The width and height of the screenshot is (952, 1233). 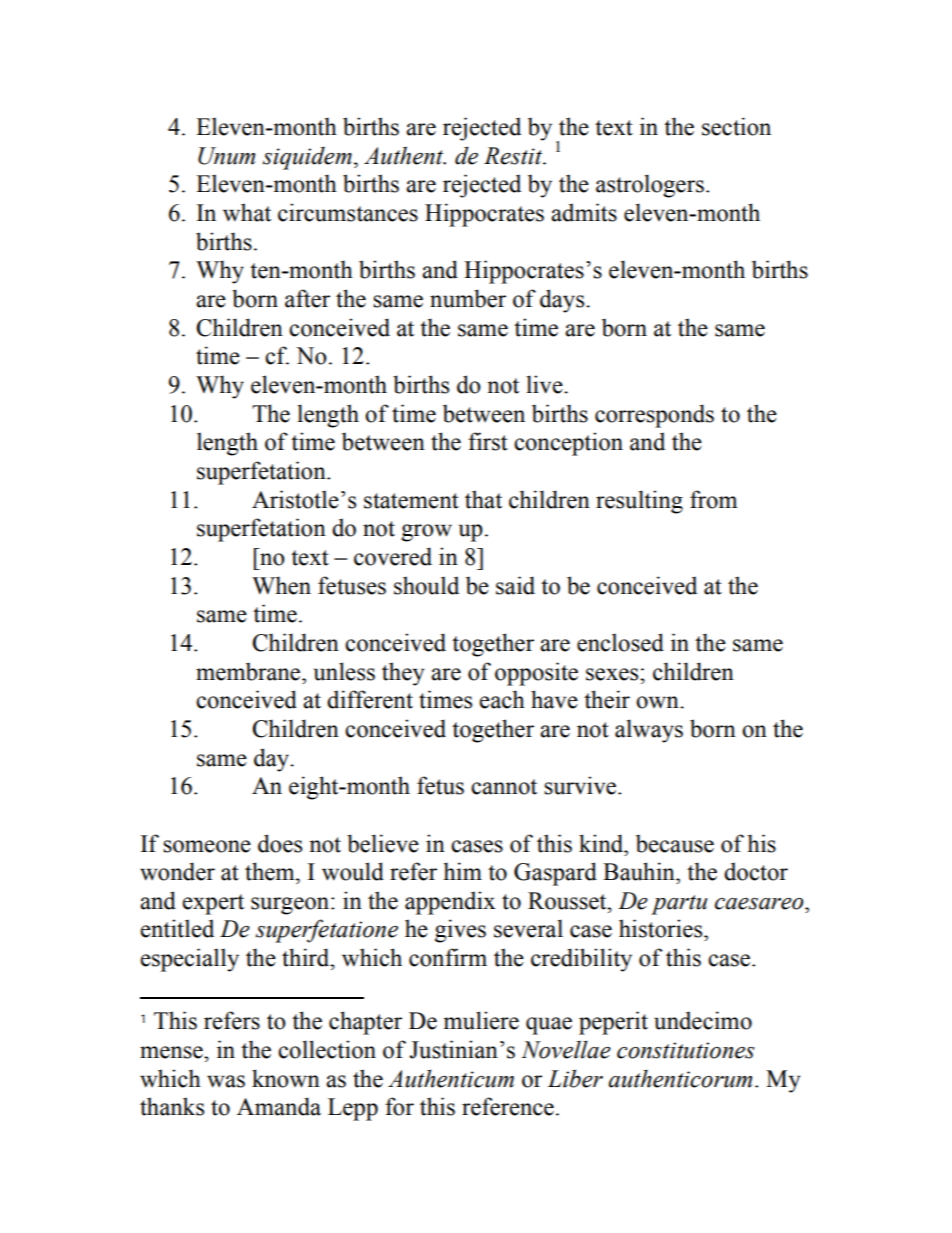 What do you see at coordinates (650, 186) in the screenshot?
I see `astrologers` at bounding box center [650, 186].
